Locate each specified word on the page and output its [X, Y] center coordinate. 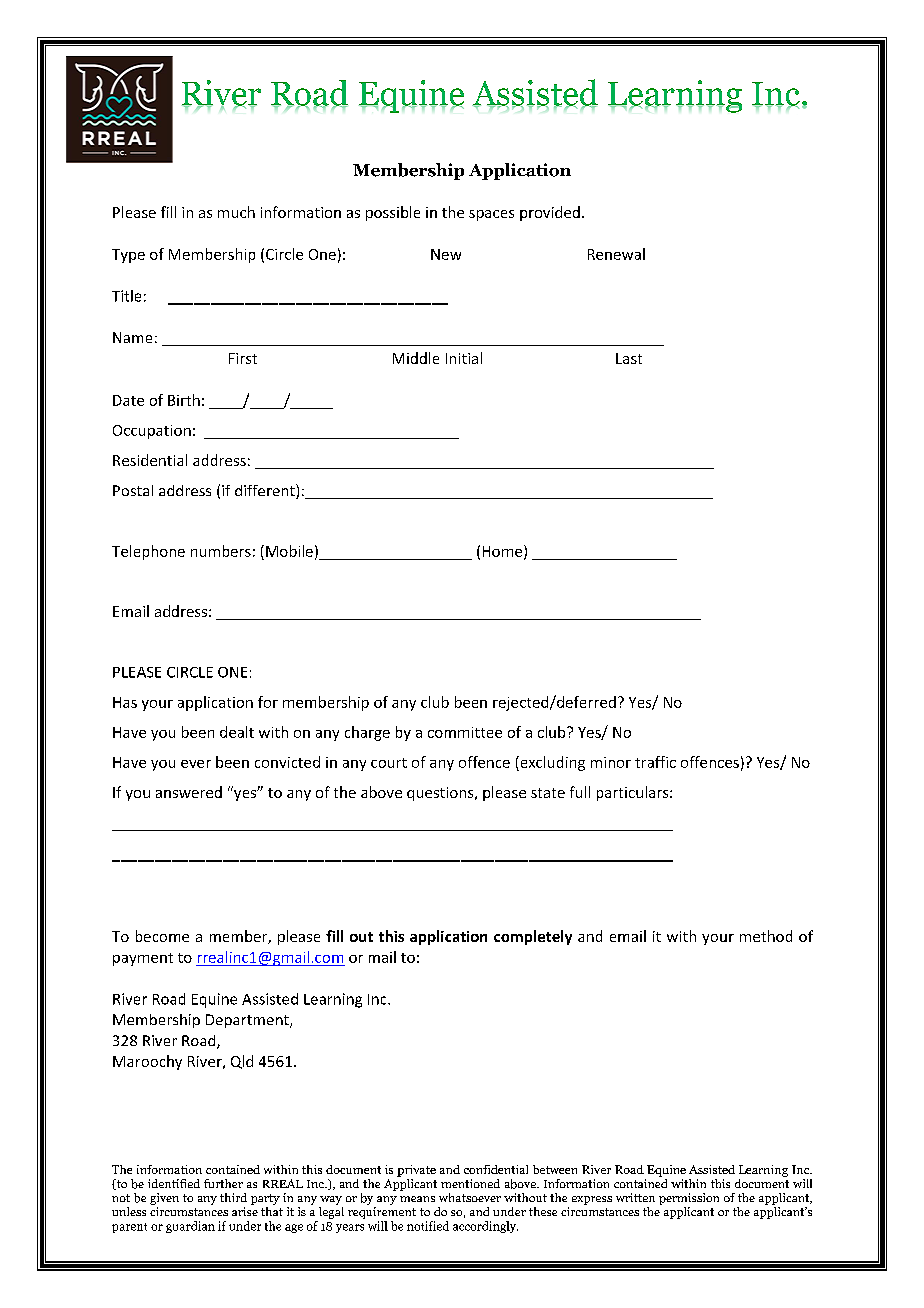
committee [465, 732]
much [236, 212]
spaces [491, 215]
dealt [237, 732]
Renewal [616, 254]
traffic [655, 762]
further [223, 1183]
